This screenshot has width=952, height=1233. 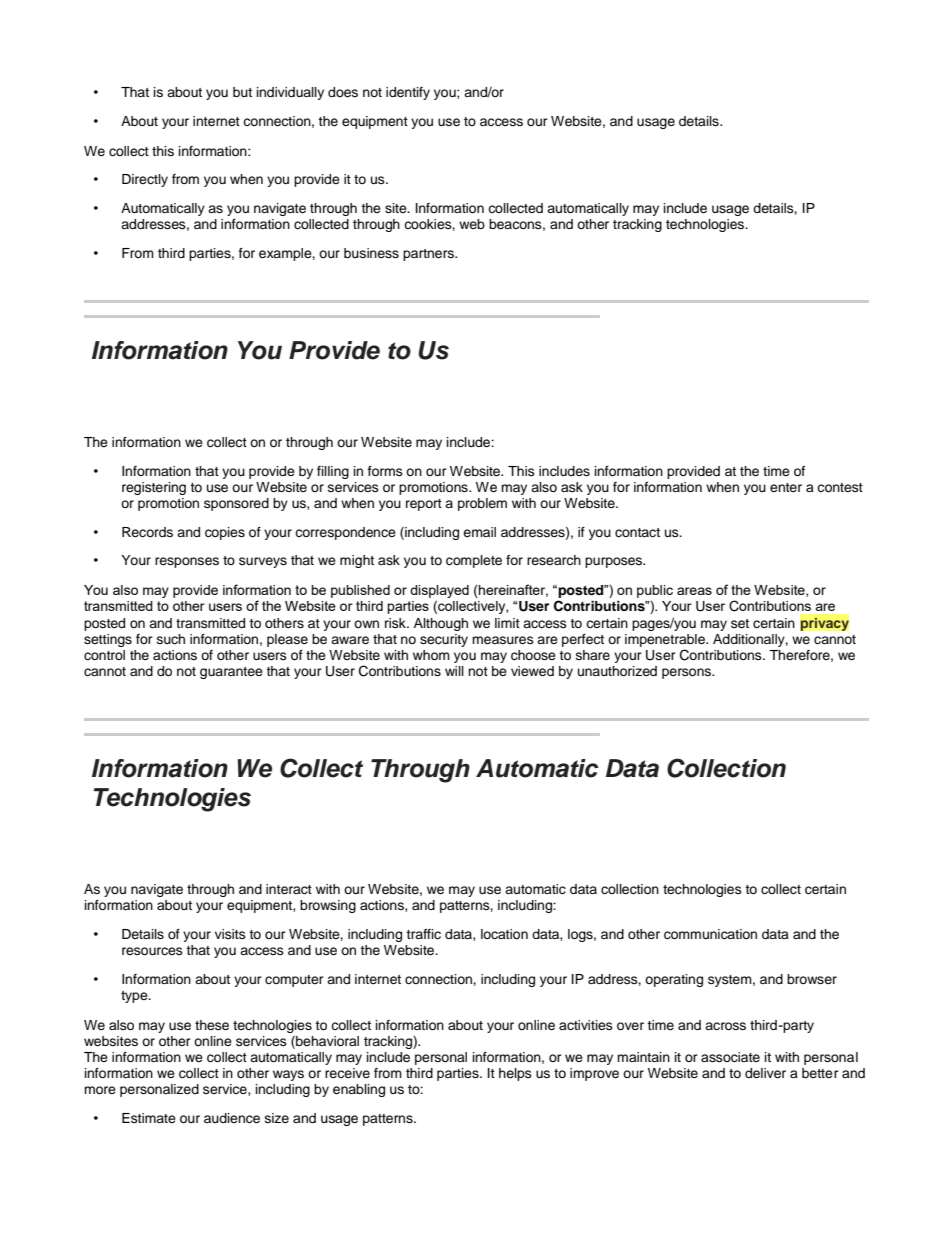 I want to click on Estimate, so click(x=149, y=1118).
